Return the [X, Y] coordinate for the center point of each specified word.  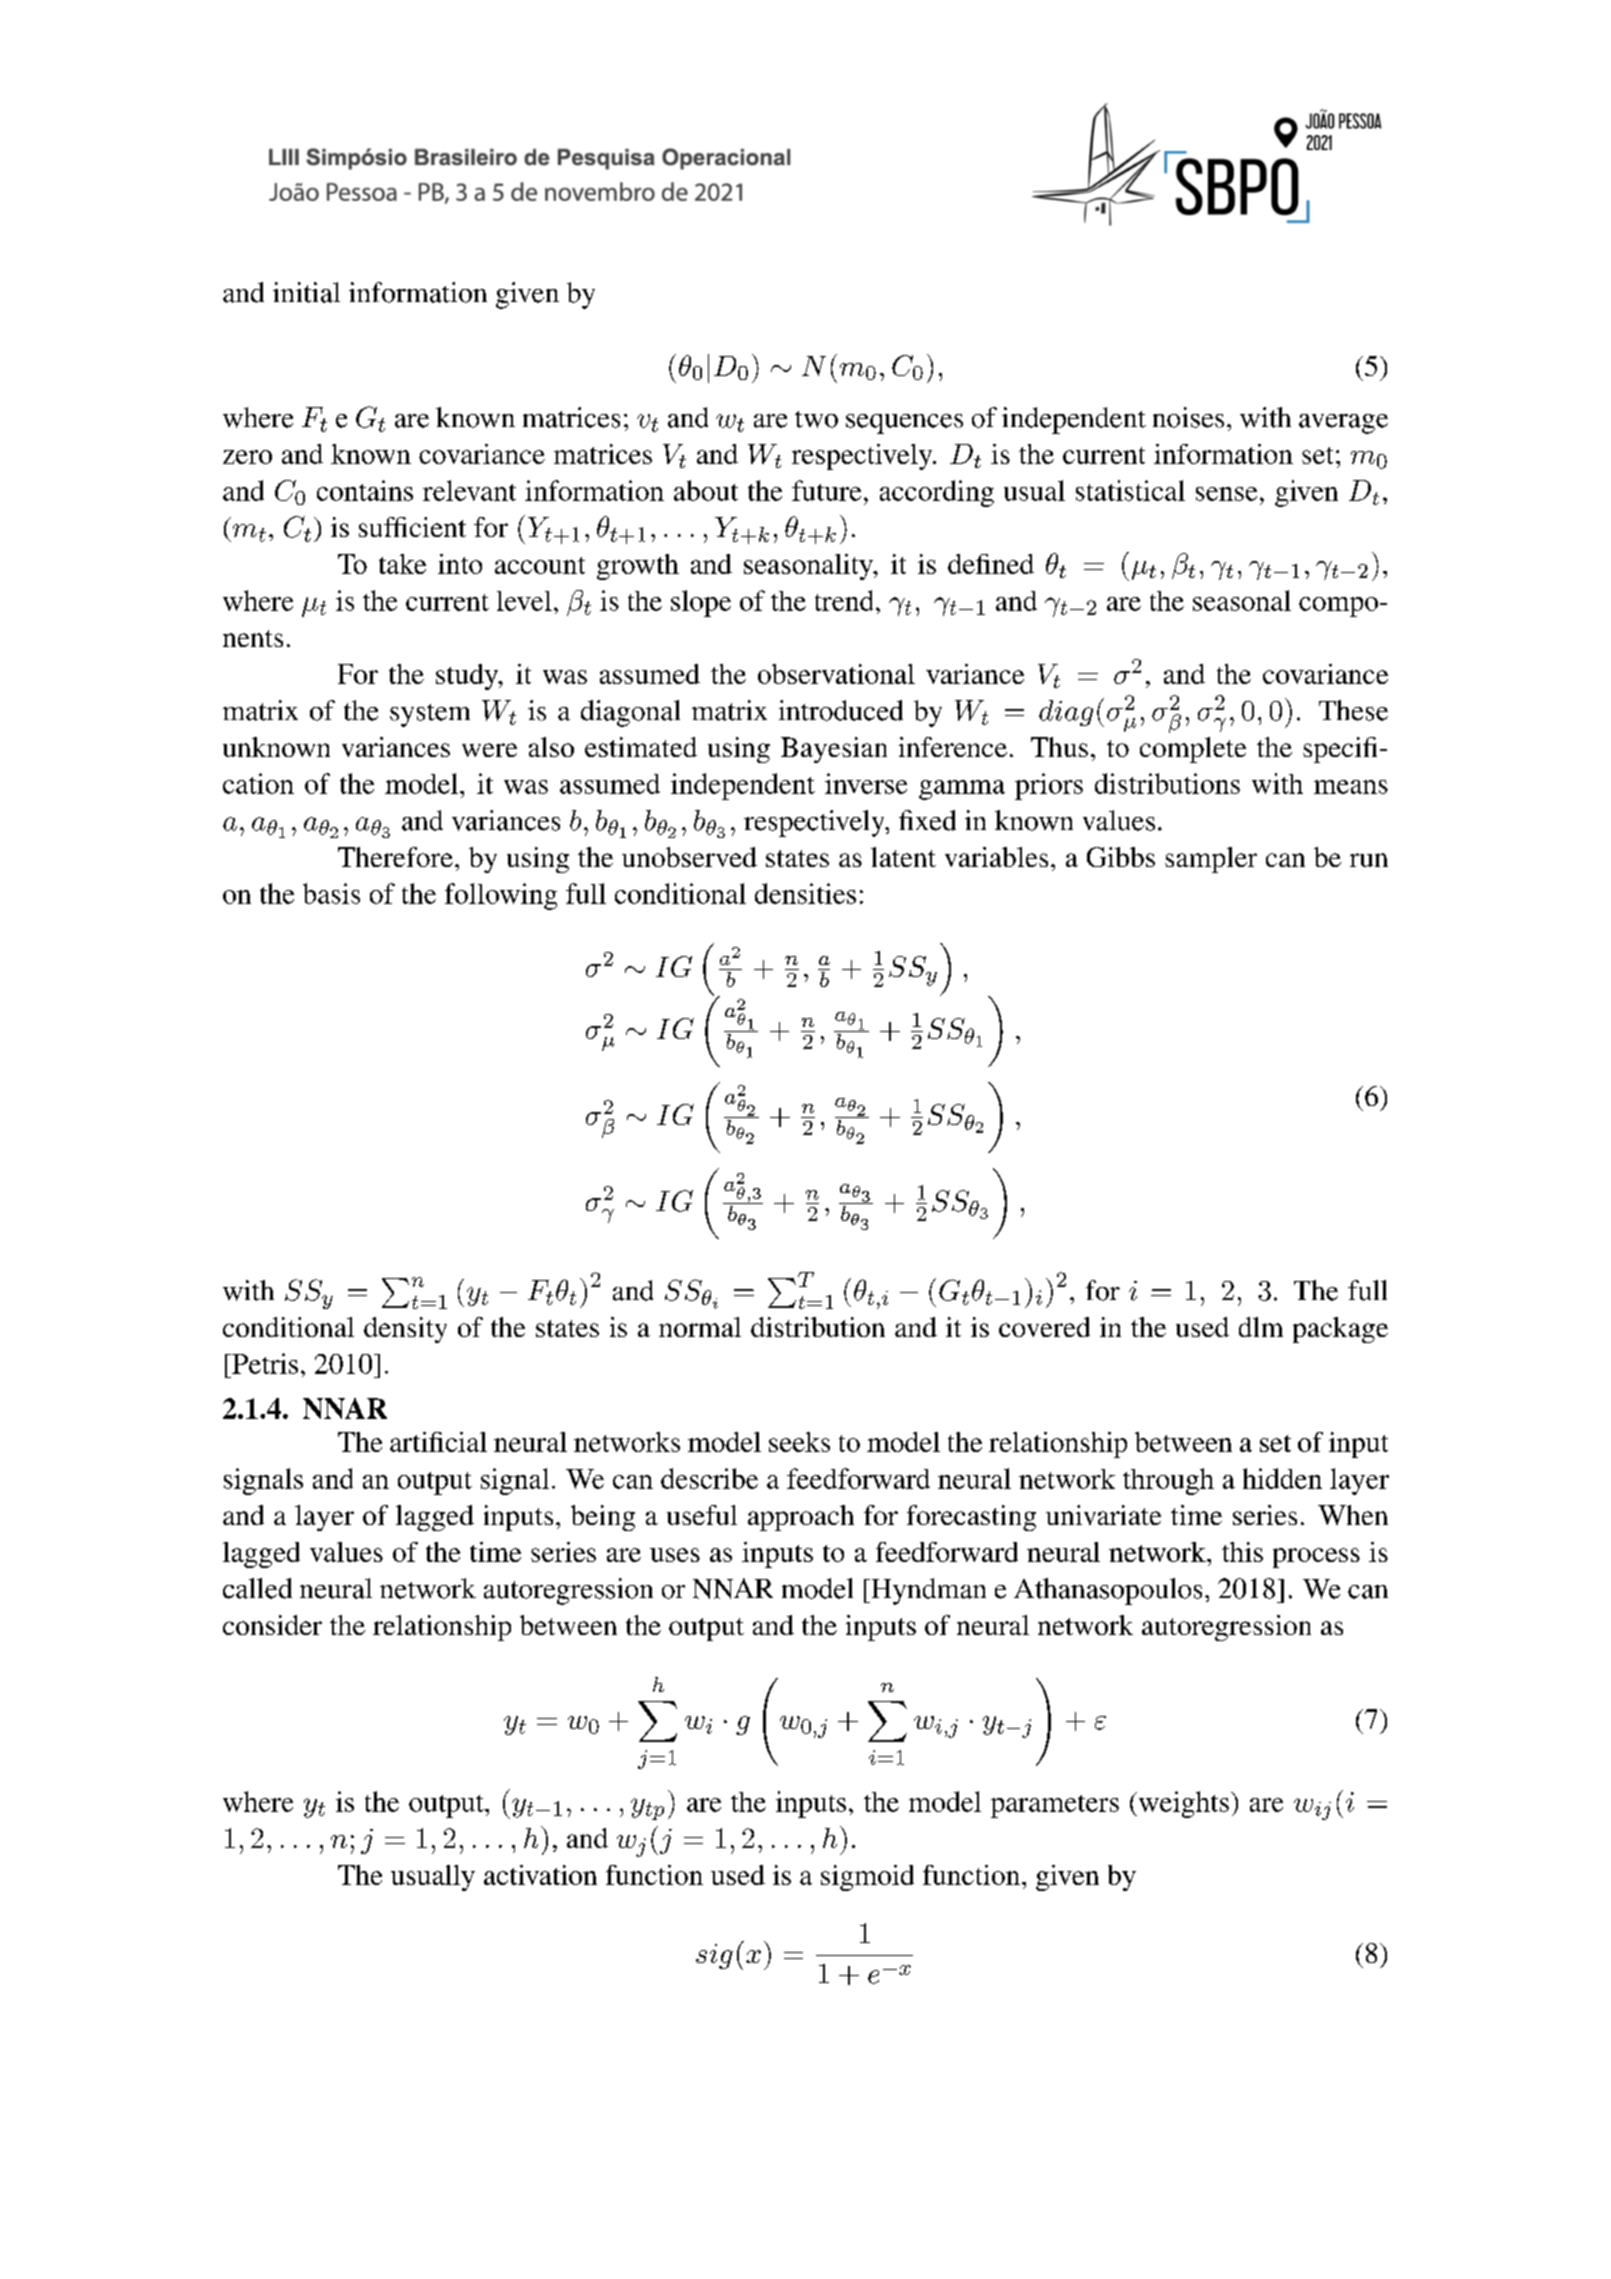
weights [1182, 1804]
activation [540, 1875]
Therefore [395, 857]
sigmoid [867, 1878]
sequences [904, 424]
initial [306, 292]
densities [805, 893]
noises [1188, 417]
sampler [1211, 860]
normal [700, 1327]
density [405, 1330]
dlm [1261, 1327]
